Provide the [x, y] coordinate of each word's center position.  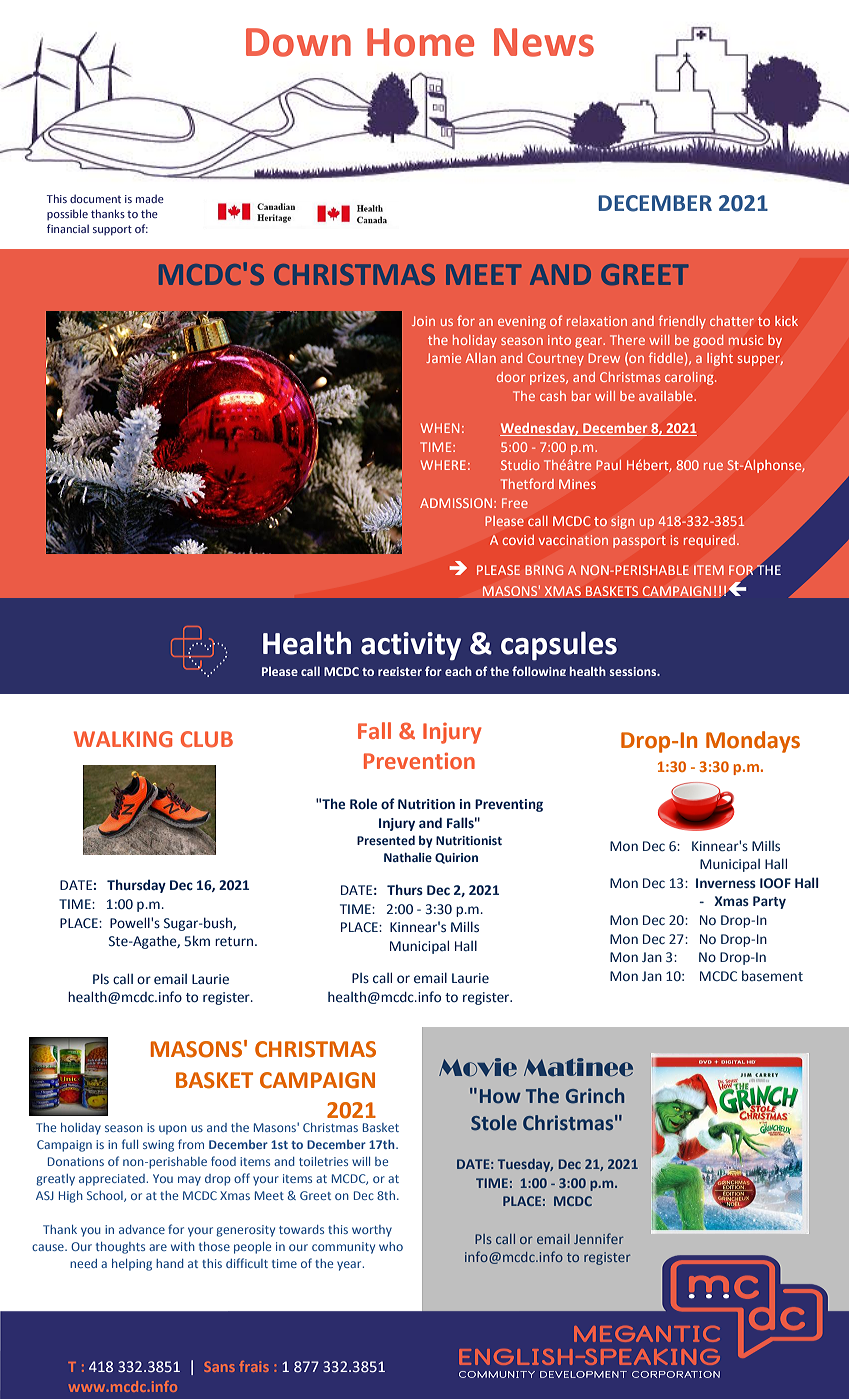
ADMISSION [457, 503]
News [544, 42]
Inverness [726, 883]
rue [713, 466]
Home [420, 42]
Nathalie [408, 857]
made [150, 198]
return [234, 941]
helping [132, 1265]
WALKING [123, 739]
